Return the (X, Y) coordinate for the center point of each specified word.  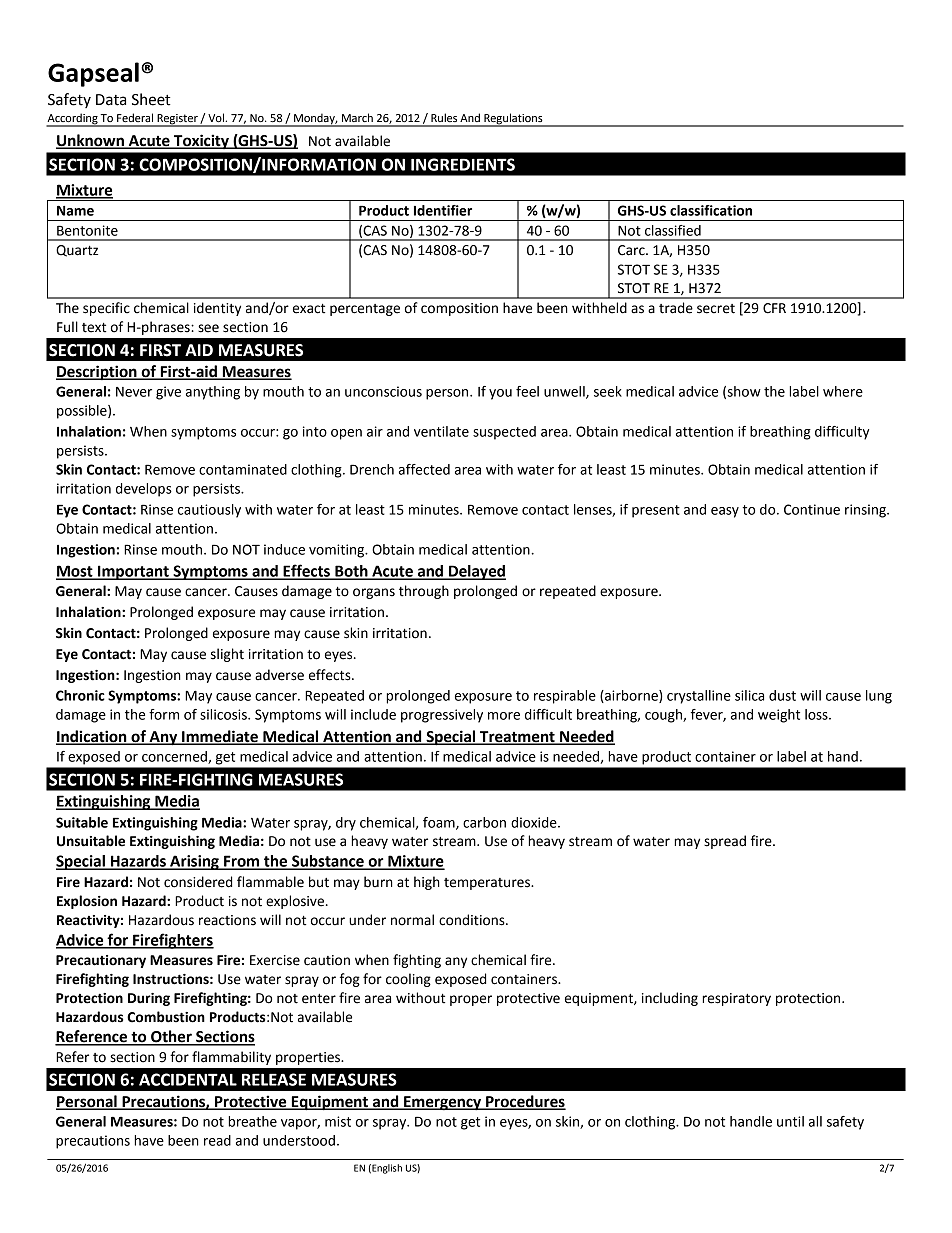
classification (711, 210)
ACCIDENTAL (188, 1079)
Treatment (517, 738)
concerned (175, 757)
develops (144, 490)
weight (779, 716)
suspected (504, 433)
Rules (444, 117)
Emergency (442, 1103)
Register (177, 120)
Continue (812, 509)
